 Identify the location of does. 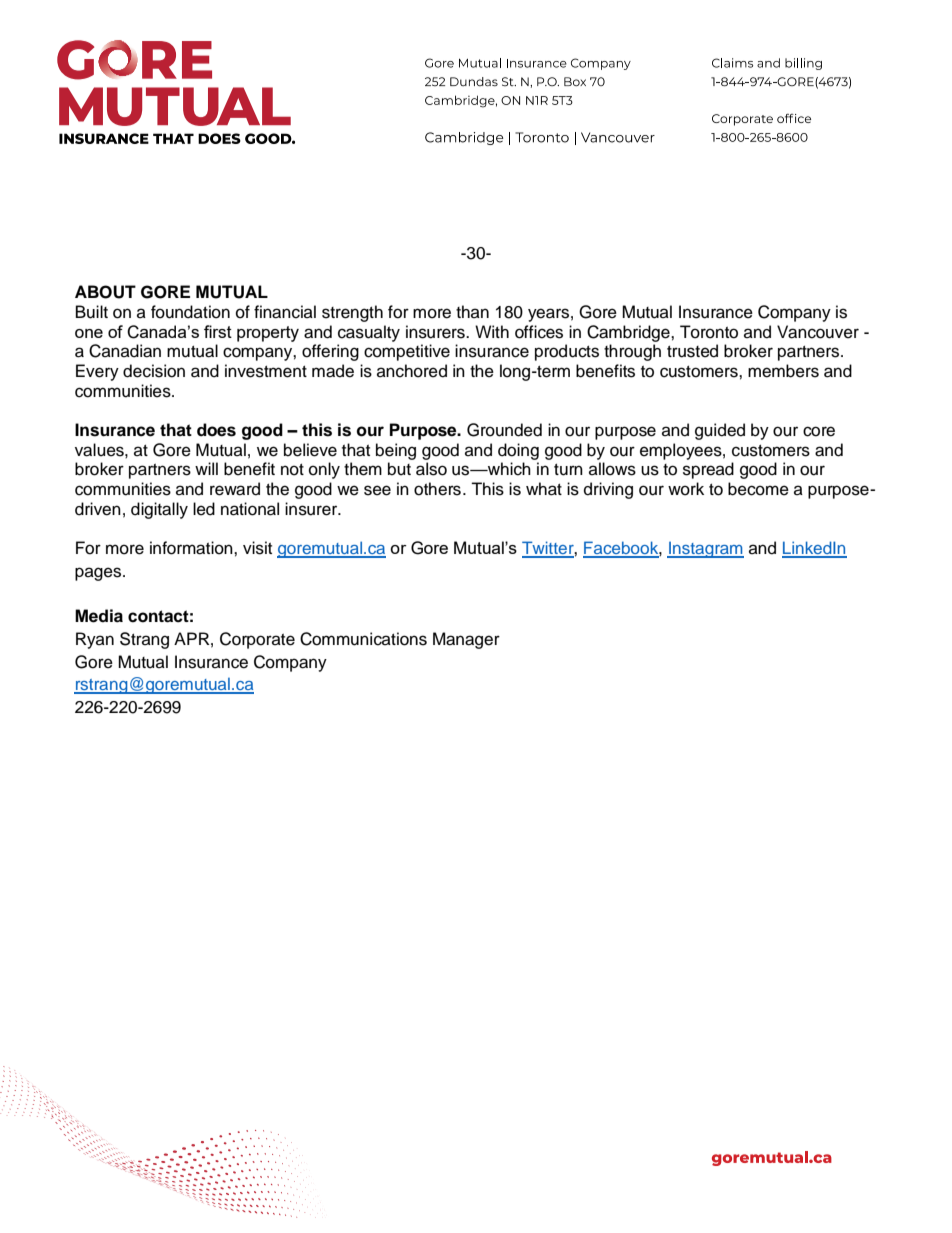
(216, 430).
